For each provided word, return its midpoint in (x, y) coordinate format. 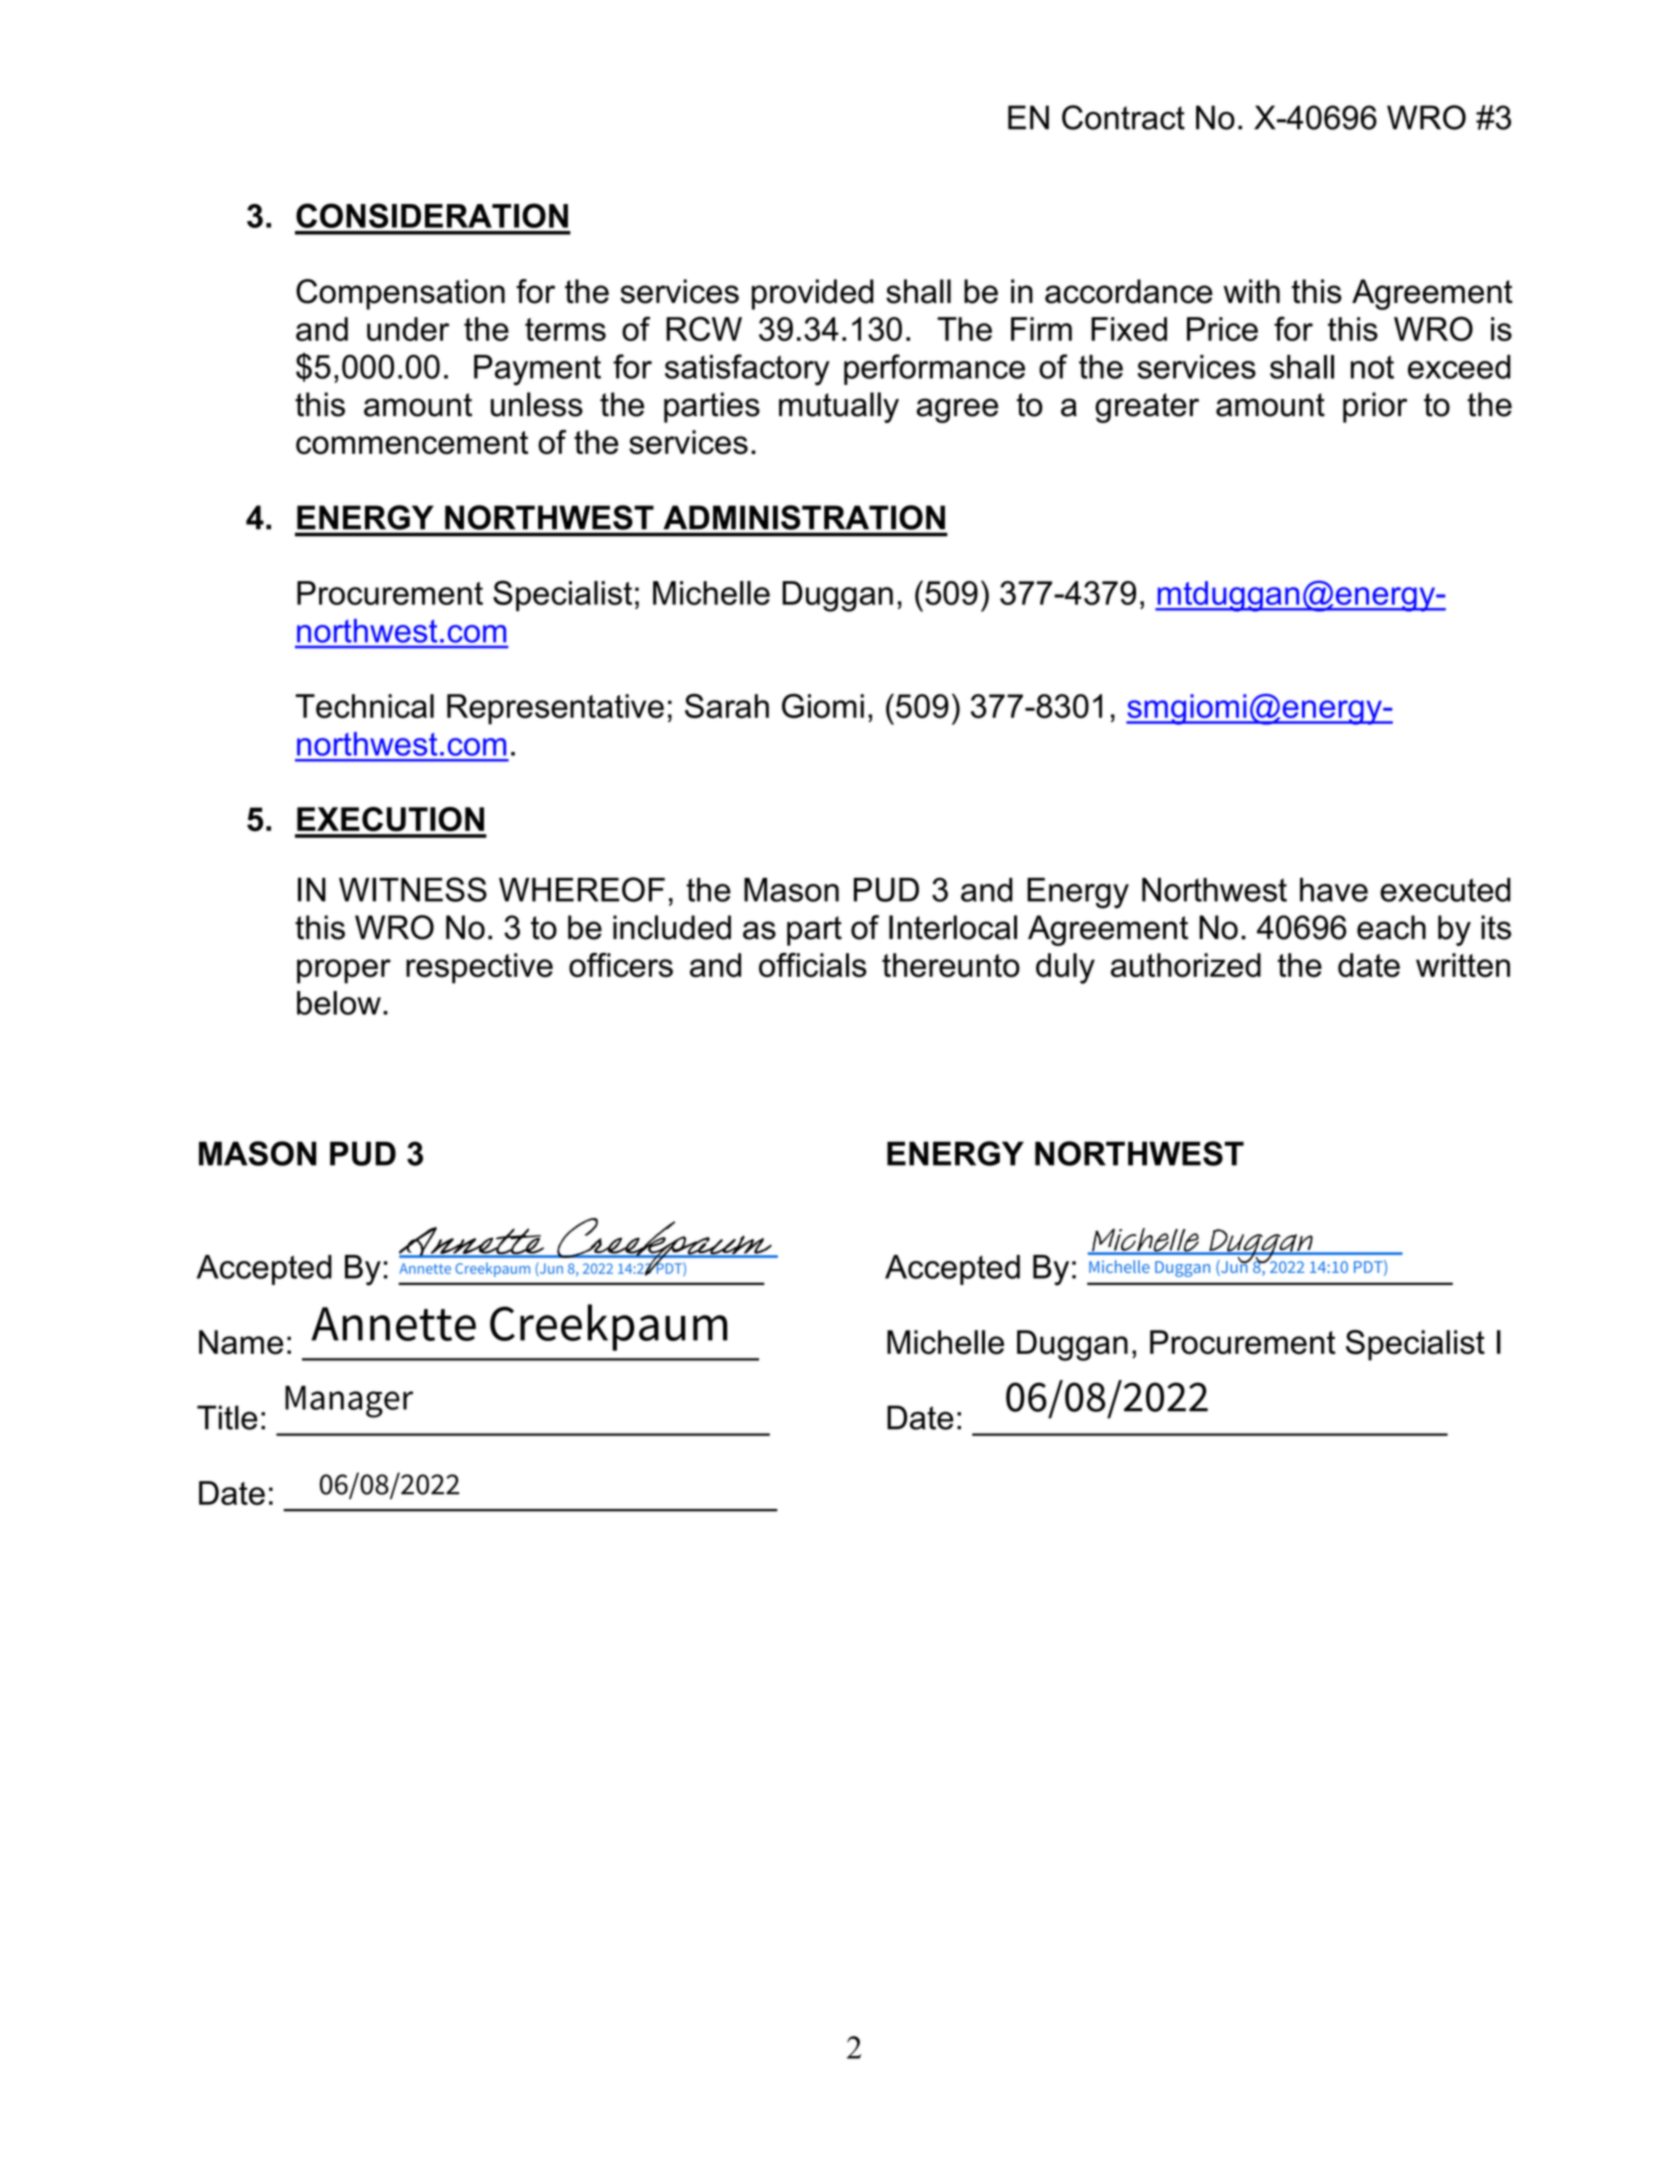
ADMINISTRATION (804, 517)
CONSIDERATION (432, 215)
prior (1375, 407)
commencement (412, 443)
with (1251, 291)
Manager (349, 1401)
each (1391, 927)
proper (344, 971)
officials (813, 965)
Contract (1123, 117)
